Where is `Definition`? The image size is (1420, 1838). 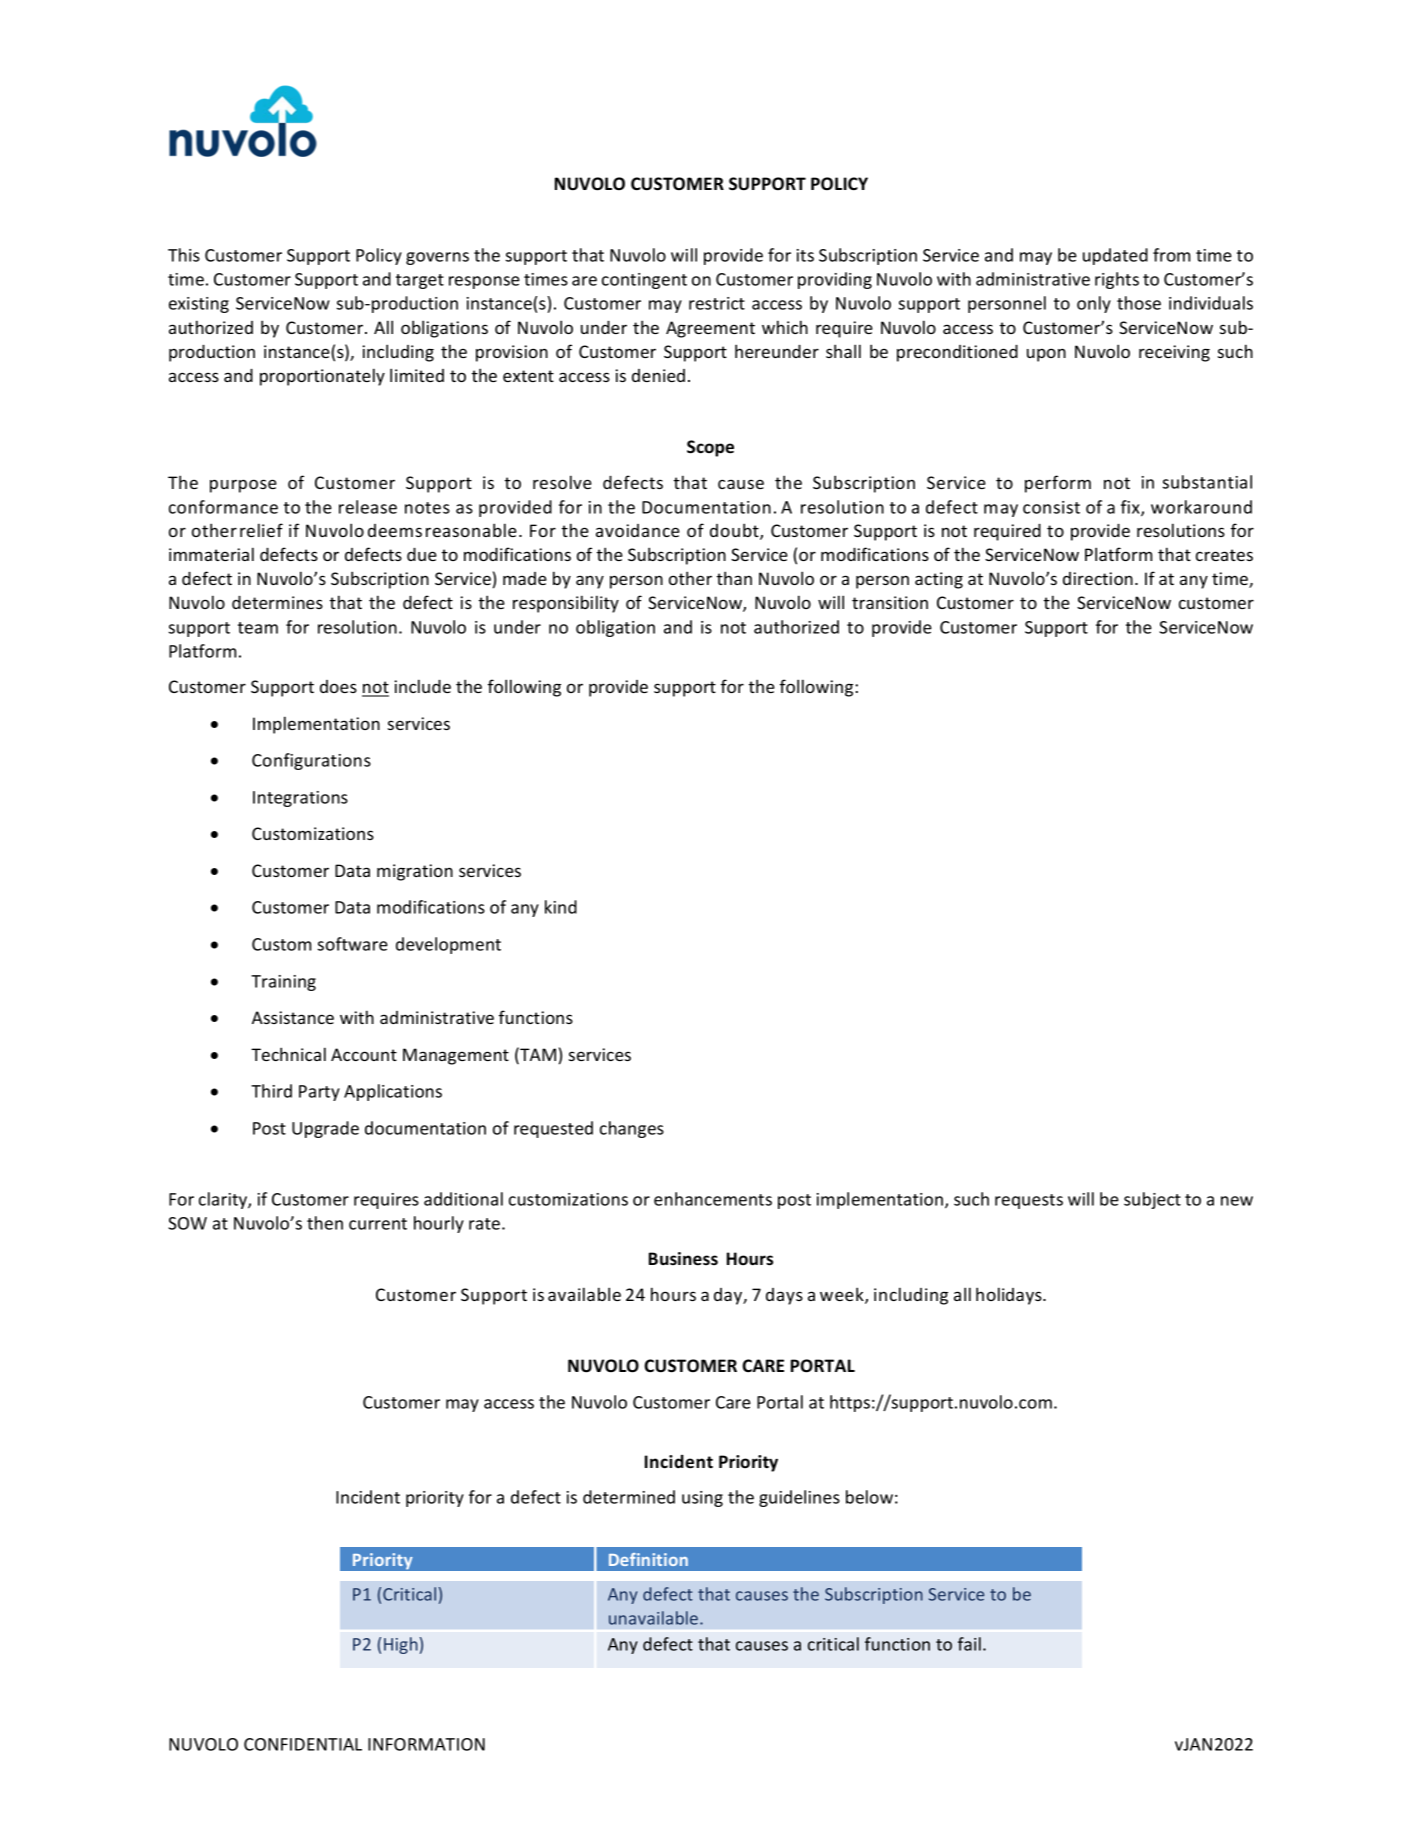
Definition is located at coordinates (648, 1559).
